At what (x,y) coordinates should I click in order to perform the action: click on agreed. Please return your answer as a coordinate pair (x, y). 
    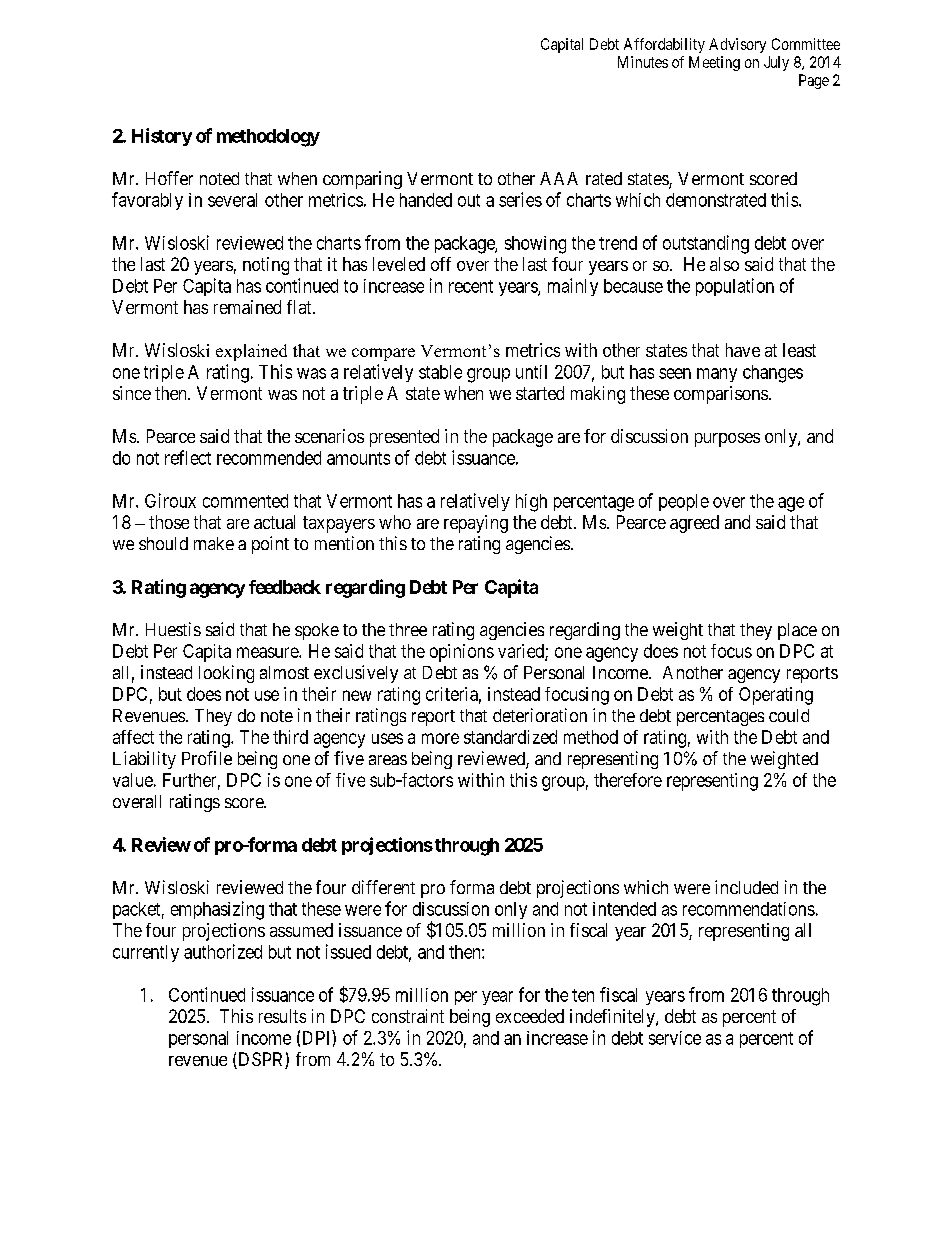
    Looking at the image, I should click on (694, 524).
